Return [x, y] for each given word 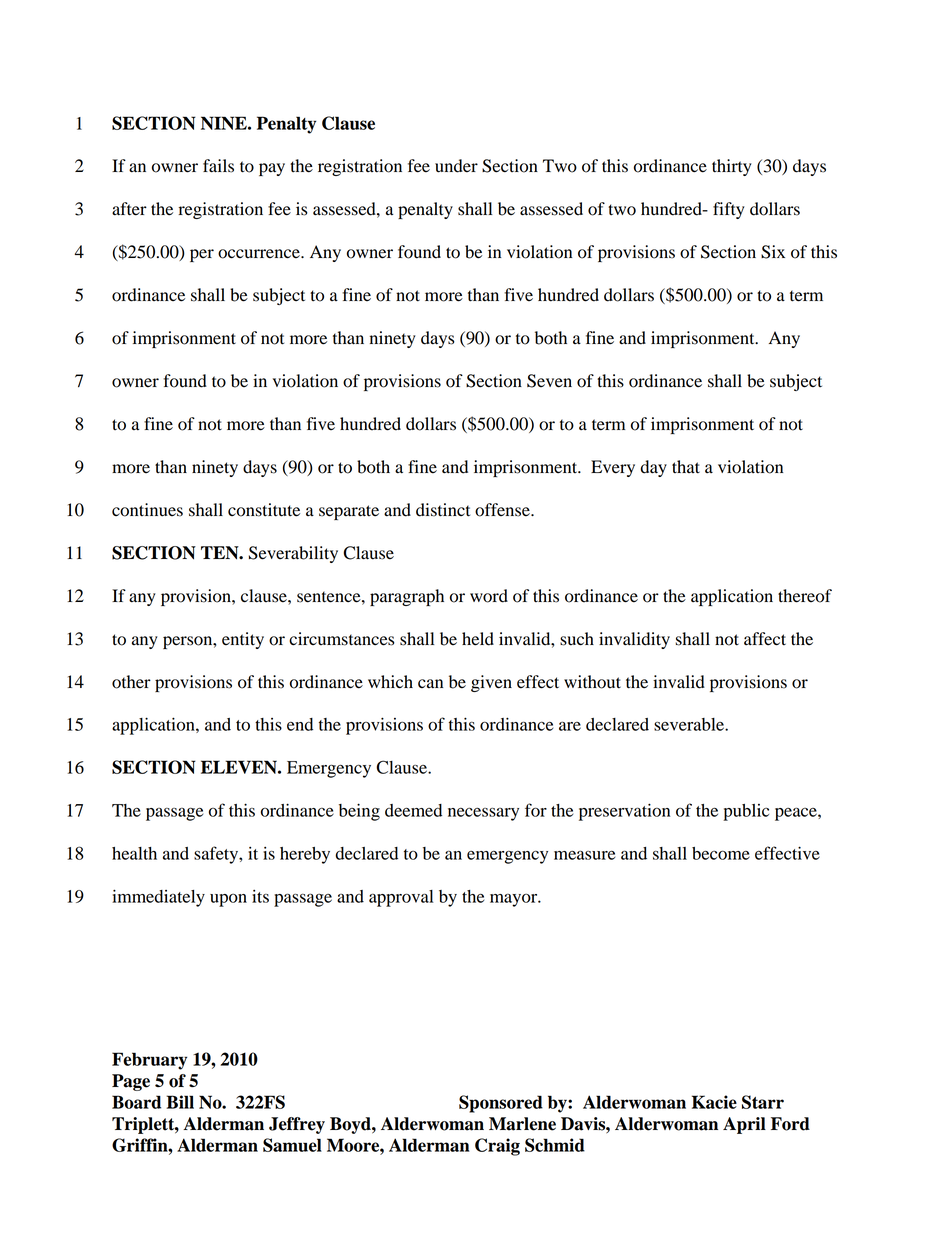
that [686, 467]
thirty [732, 167]
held [478, 639]
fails [218, 166]
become [721, 853]
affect [765, 639]
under [456, 166]
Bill [180, 1102]
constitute [264, 510]
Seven [549, 381]
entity [243, 640]
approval [401, 898]
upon [228, 900]
